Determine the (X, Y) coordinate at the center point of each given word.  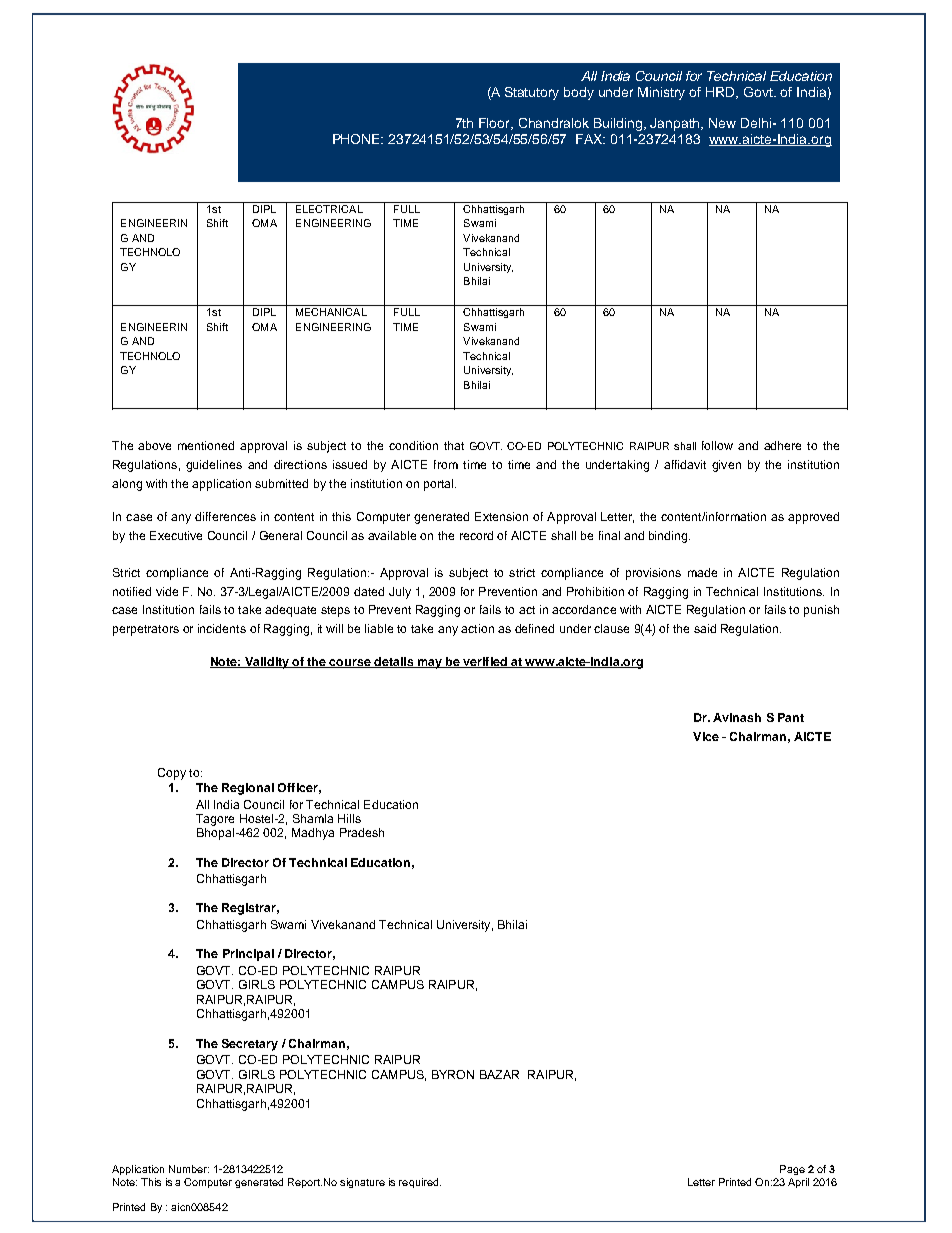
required (420, 1183)
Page (792, 1170)
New (722, 123)
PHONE (358, 139)
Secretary (250, 1045)
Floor (496, 124)
